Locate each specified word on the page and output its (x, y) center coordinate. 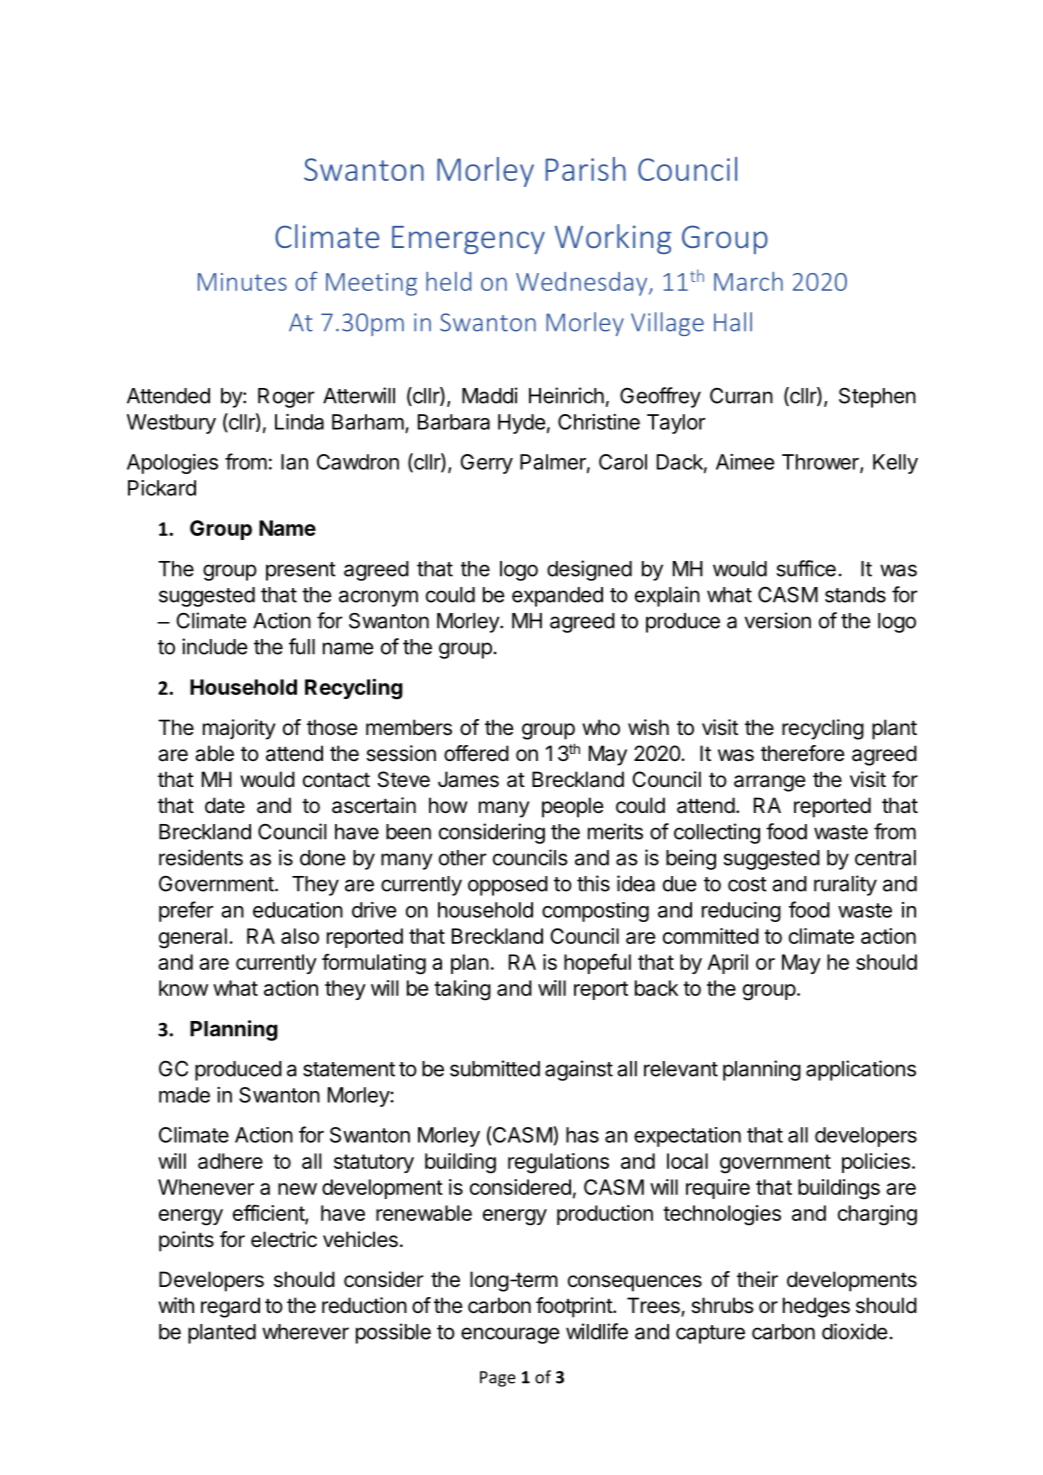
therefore (803, 753)
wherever (305, 1332)
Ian (294, 462)
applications (861, 1070)
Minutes (242, 282)
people (573, 807)
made (184, 1095)
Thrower (821, 463)
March (748, 281)
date (225, 805)
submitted (495, 1068)
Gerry (486, 464)
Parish (586, 169)
